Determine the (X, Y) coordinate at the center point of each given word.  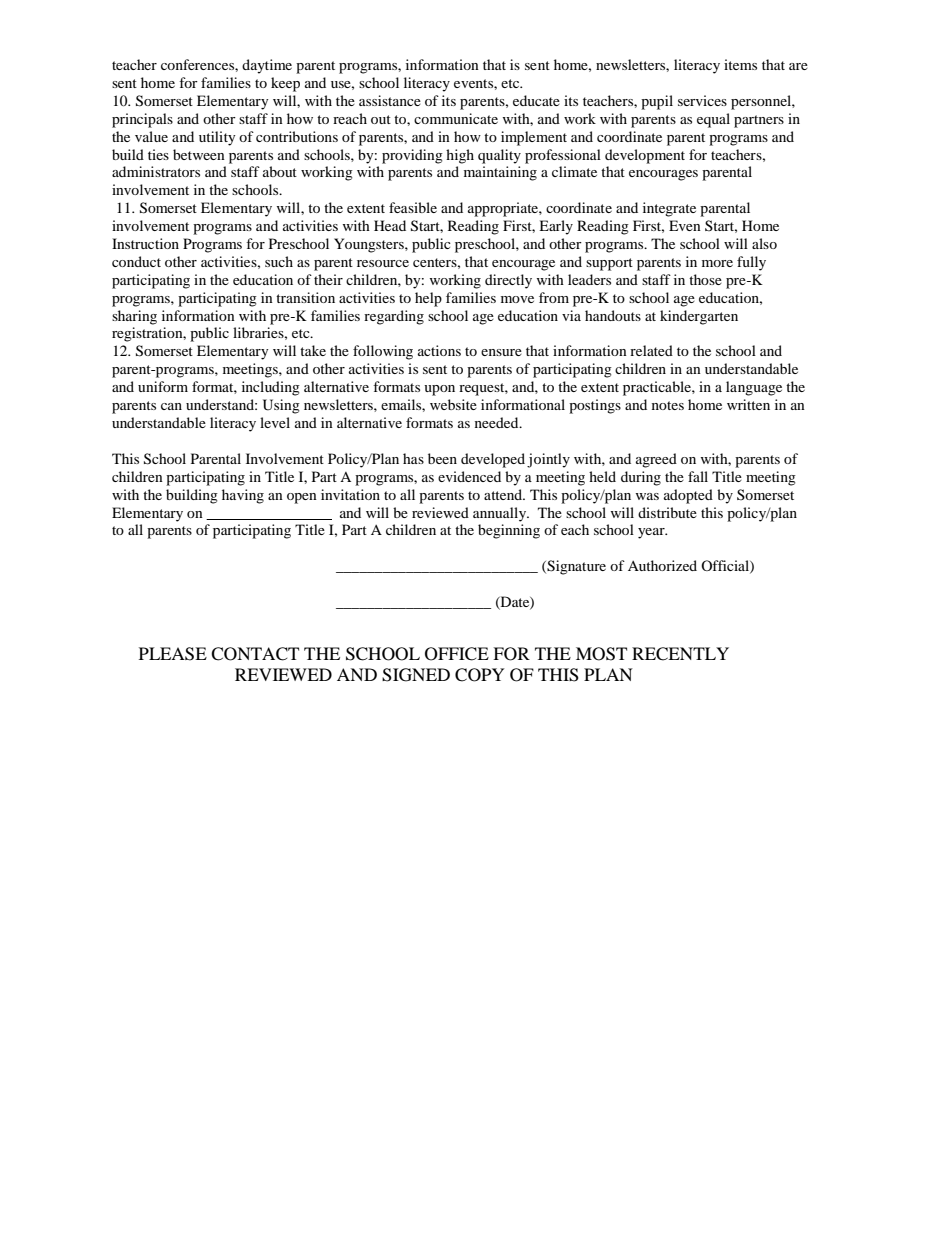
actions (439, 350)
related (651, 350)
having (243, 496)
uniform (163, 386)
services (702, 100)
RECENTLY (680, 654)
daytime (267, 66)
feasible (413, 207)
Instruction (145, 243)
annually (501, 514)
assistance (390, 100)
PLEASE (173, 654)
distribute (667, 512)
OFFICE (457, 654)
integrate (669, 209)
